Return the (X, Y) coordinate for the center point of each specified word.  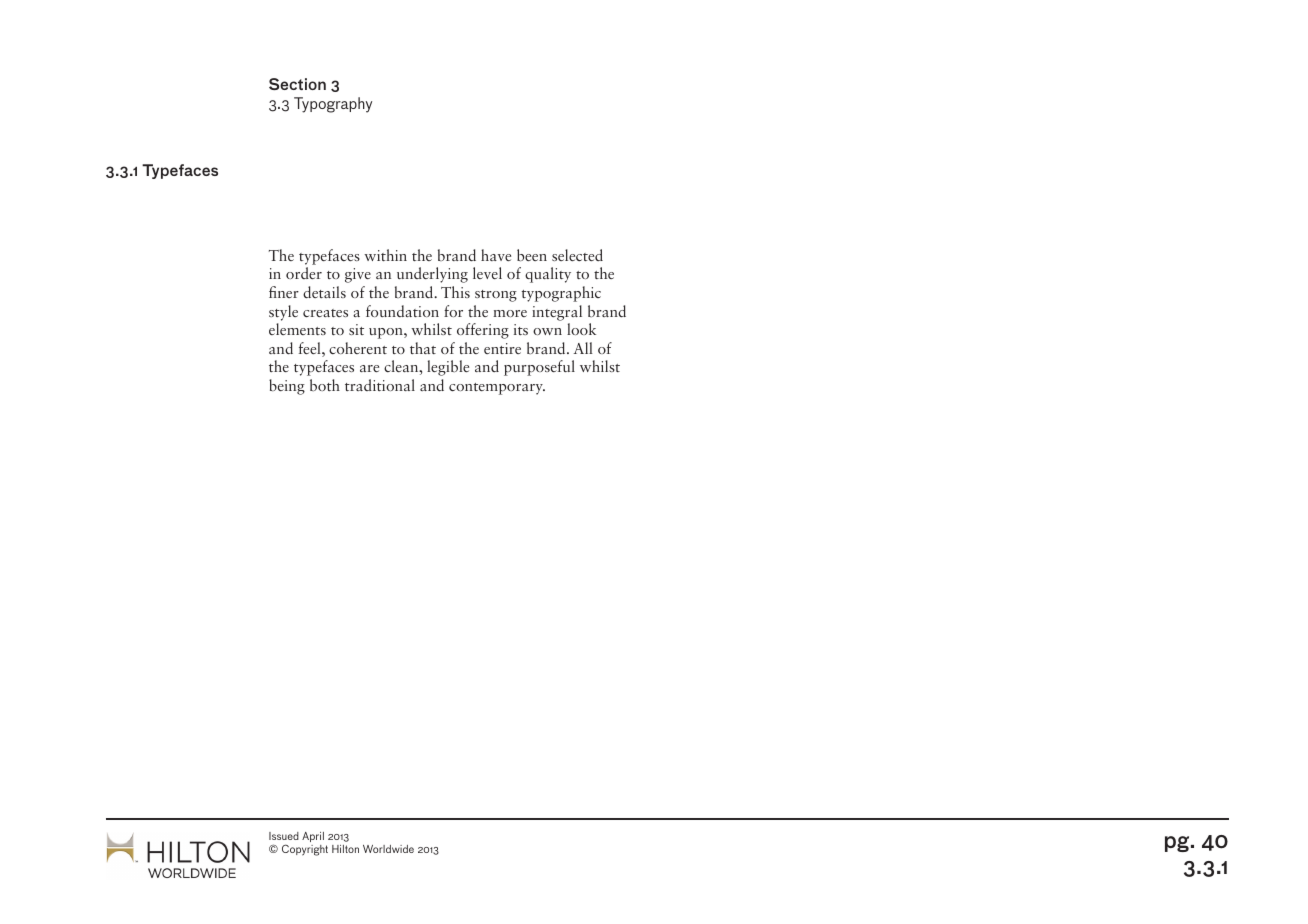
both (325, 385)
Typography (333, 105)
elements (297, 329)
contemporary (497, 389)
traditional (380, 385)
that (423, 348)
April (313, 837)
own (547, 331)
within (385, 255)
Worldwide (388, 849)
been (532, 255)
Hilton (345, 849)
